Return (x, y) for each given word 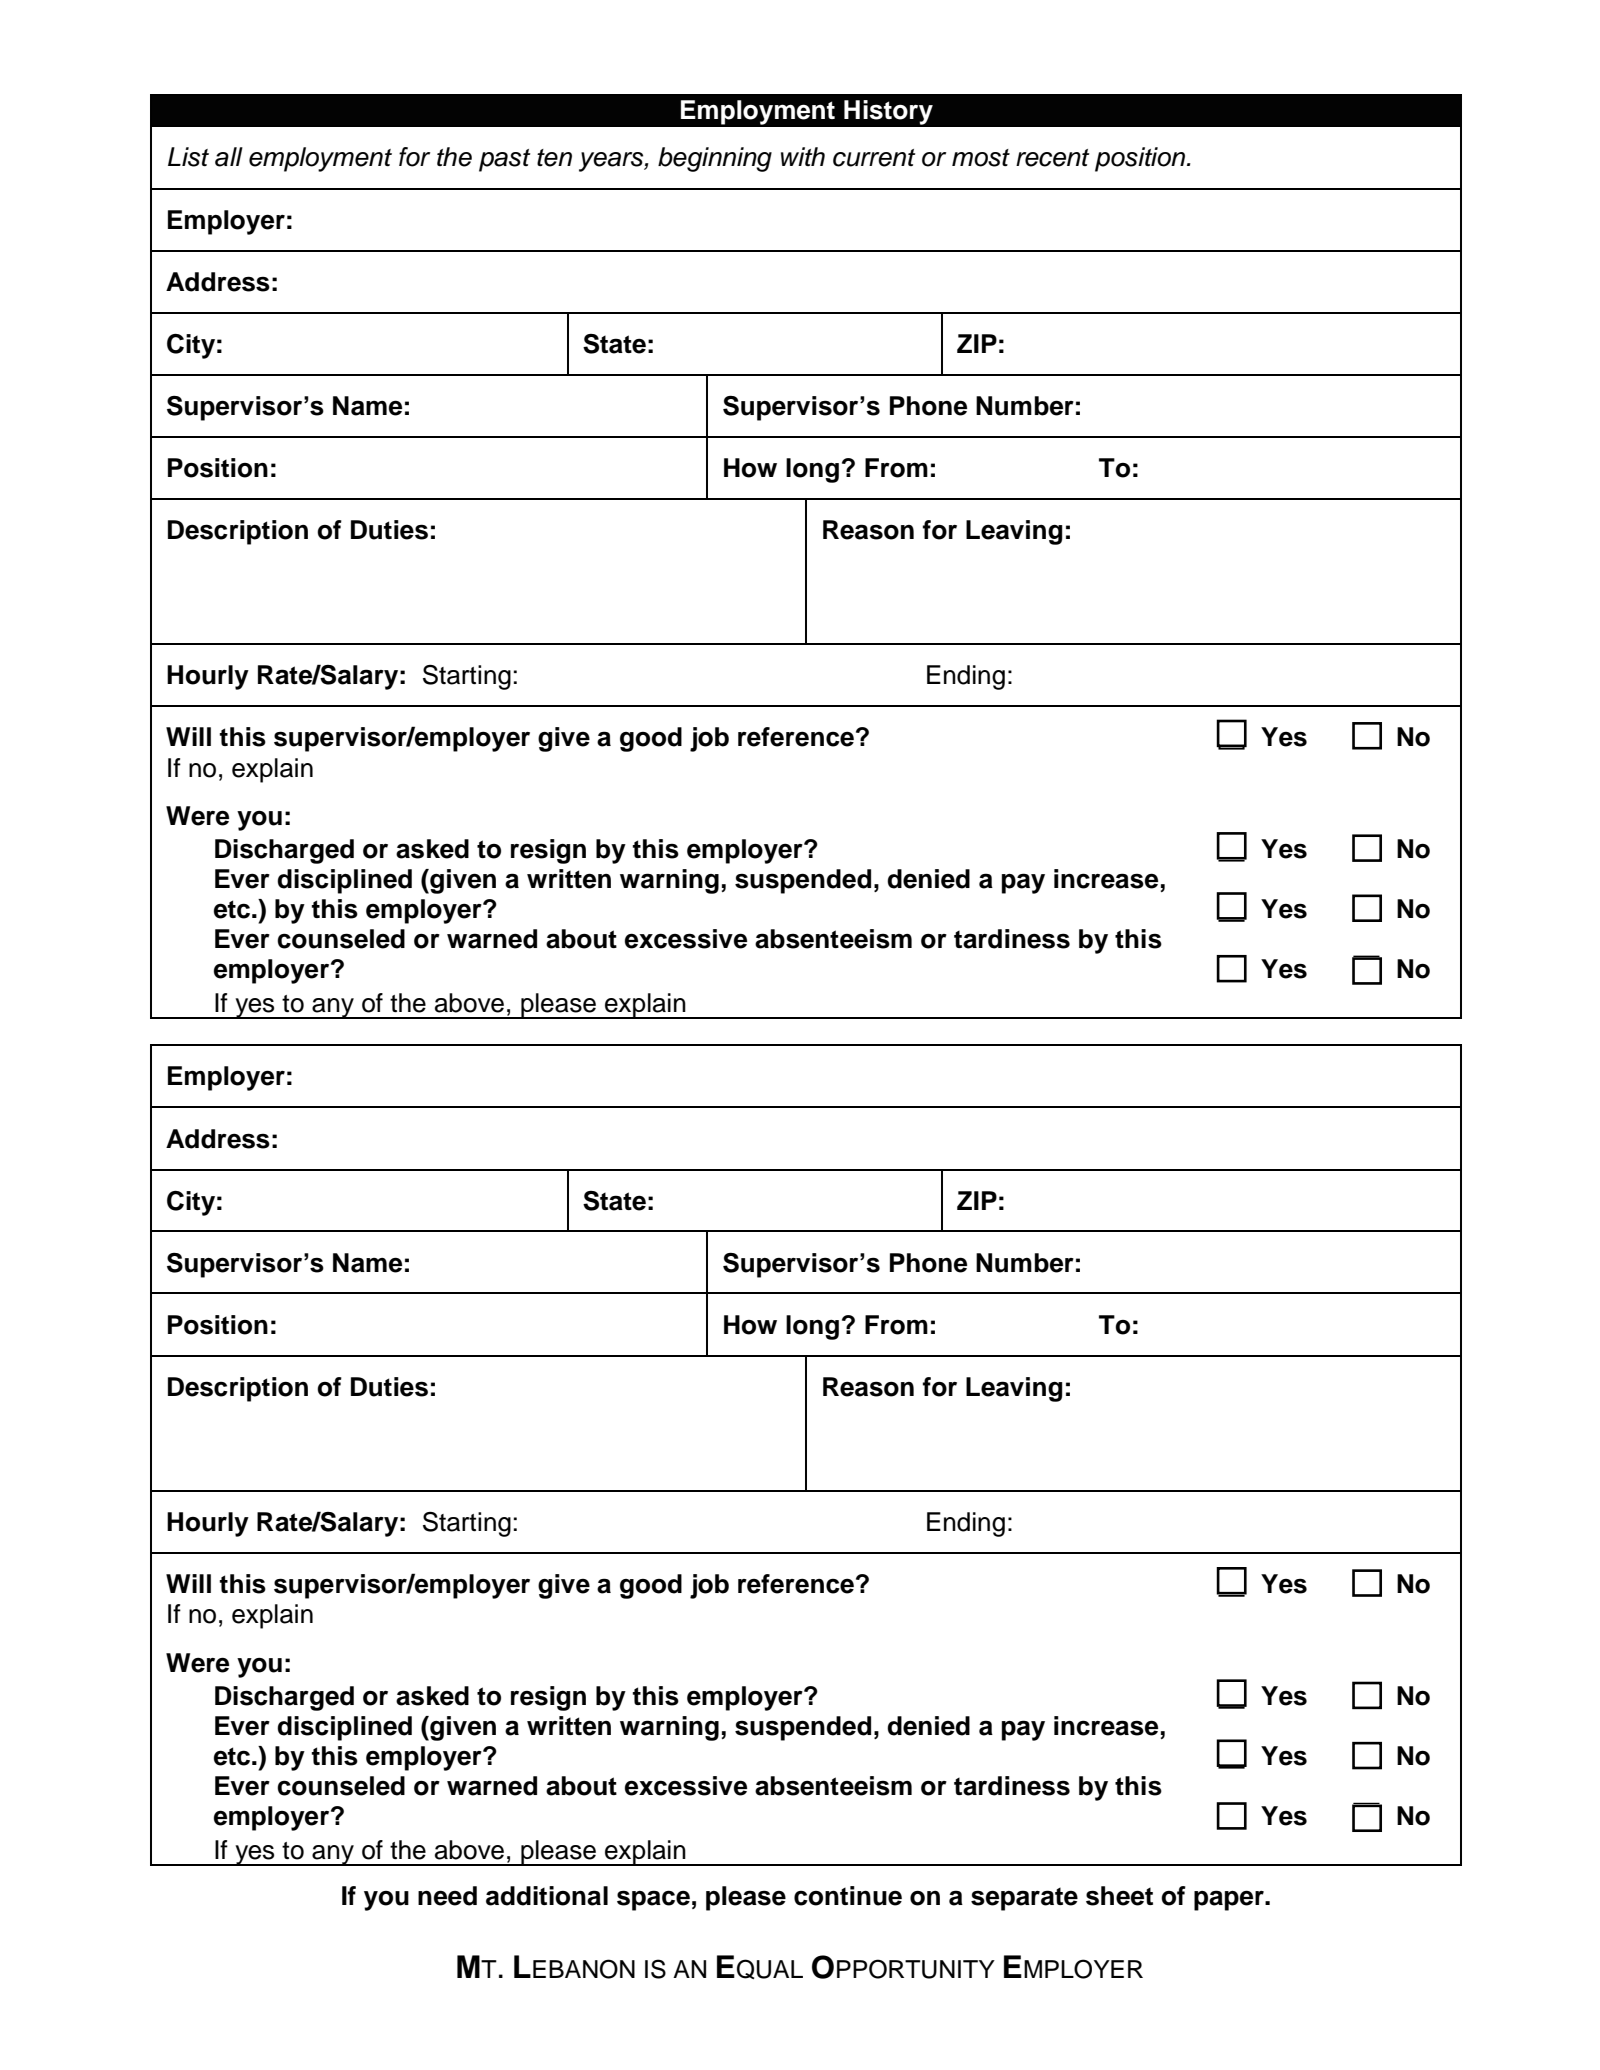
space (653, 1900)
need (447, 1896)
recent (1052, 158)
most (981, 158)
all (229, 157)
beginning (715, 159)
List (188, 157)
